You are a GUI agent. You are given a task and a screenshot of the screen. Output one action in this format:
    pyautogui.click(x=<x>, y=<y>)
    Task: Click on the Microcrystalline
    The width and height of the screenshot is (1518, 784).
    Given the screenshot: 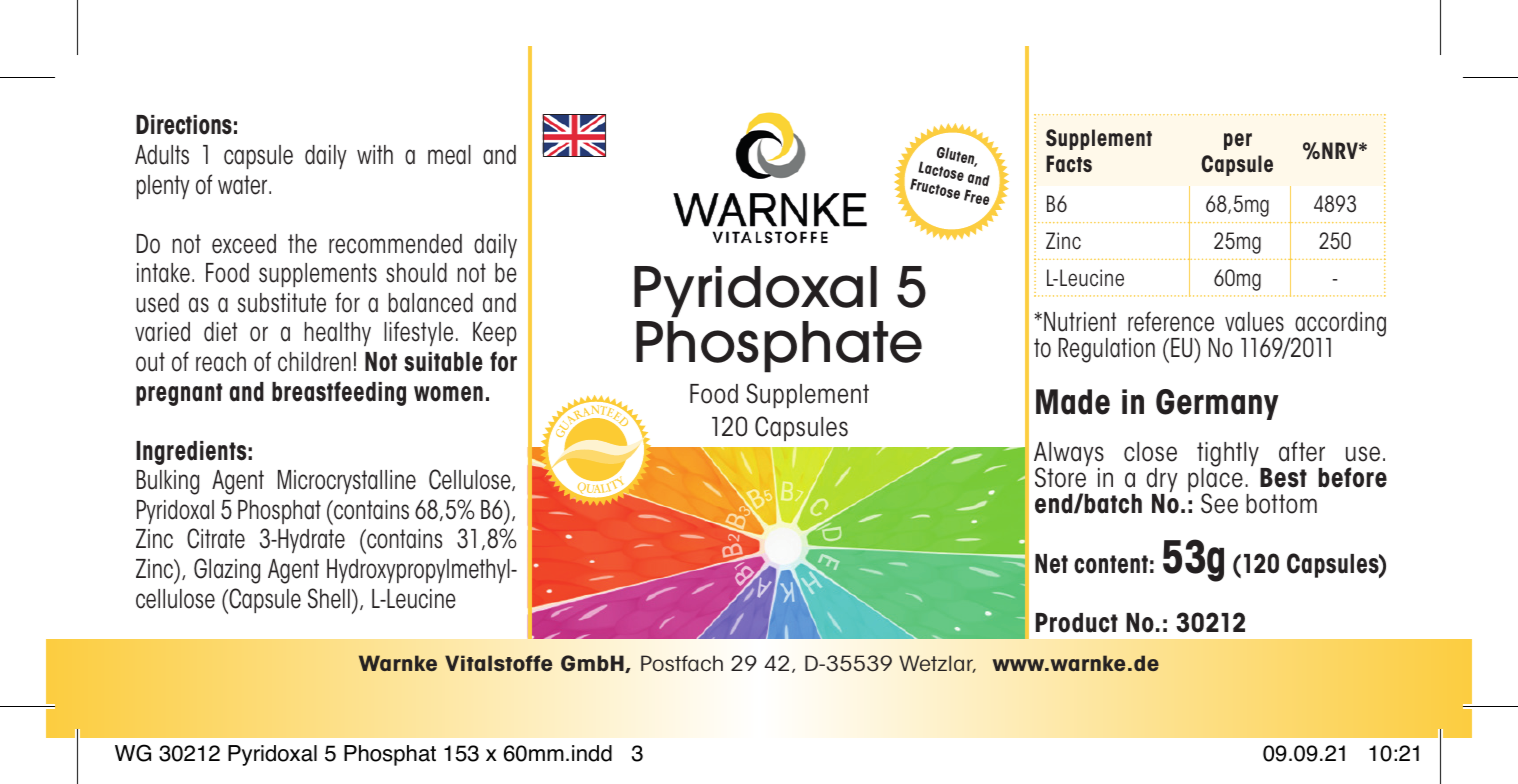 What is the action you would take?
    pyautogui.click(x=347, y=482)
